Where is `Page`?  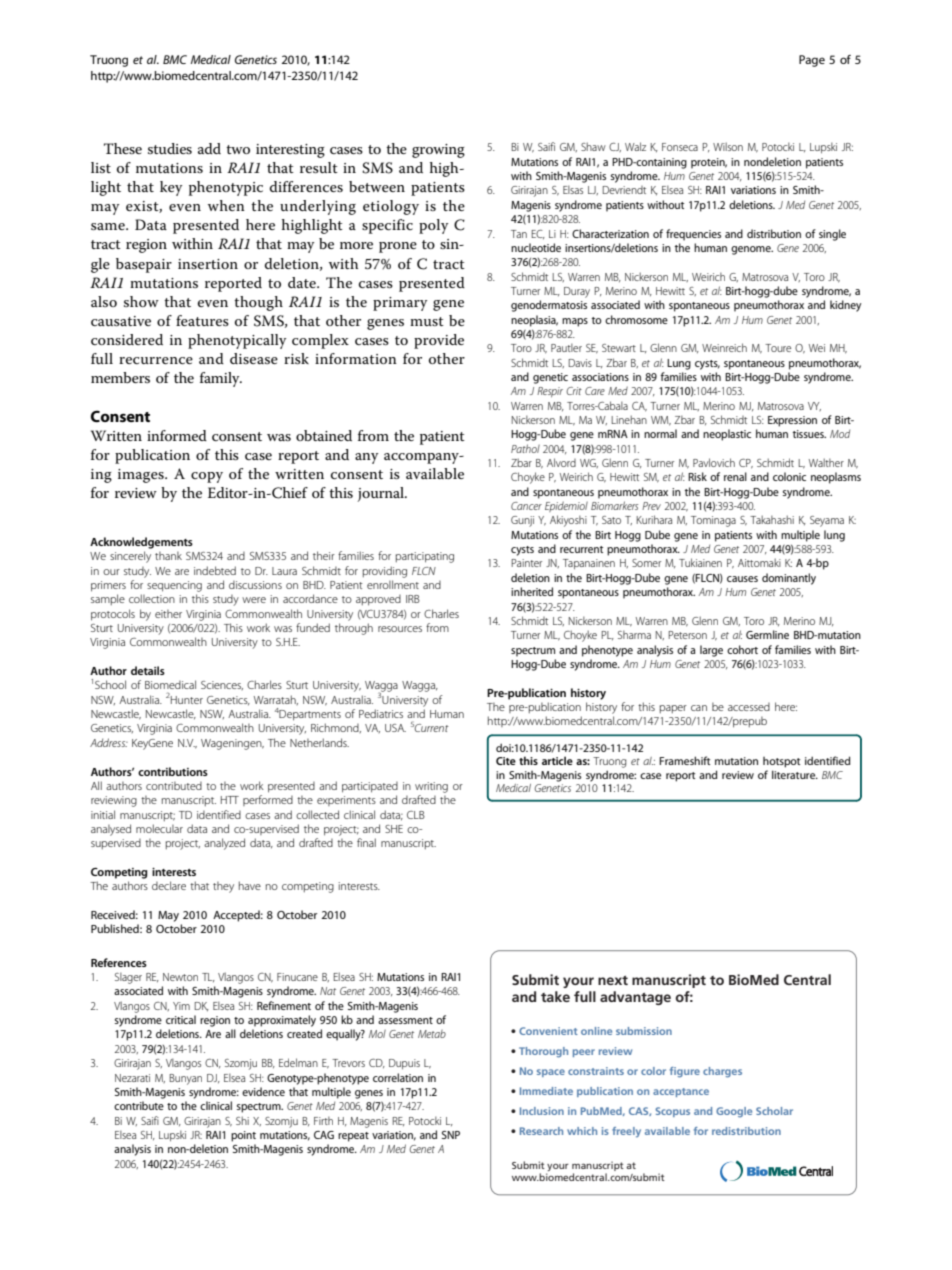
Page is located at coordinates (812, 61).
